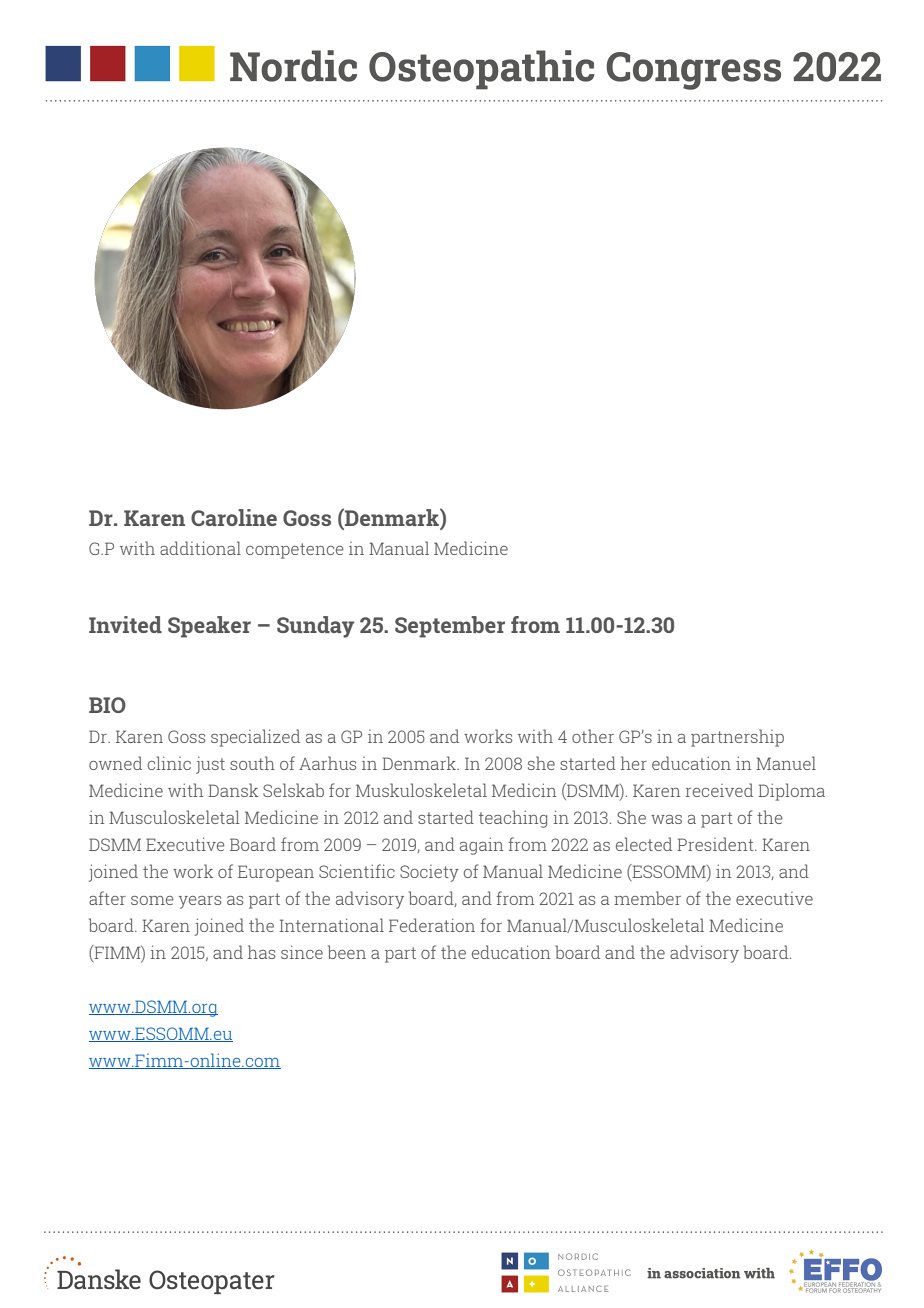  I want to click on other, so click(593, 736).
